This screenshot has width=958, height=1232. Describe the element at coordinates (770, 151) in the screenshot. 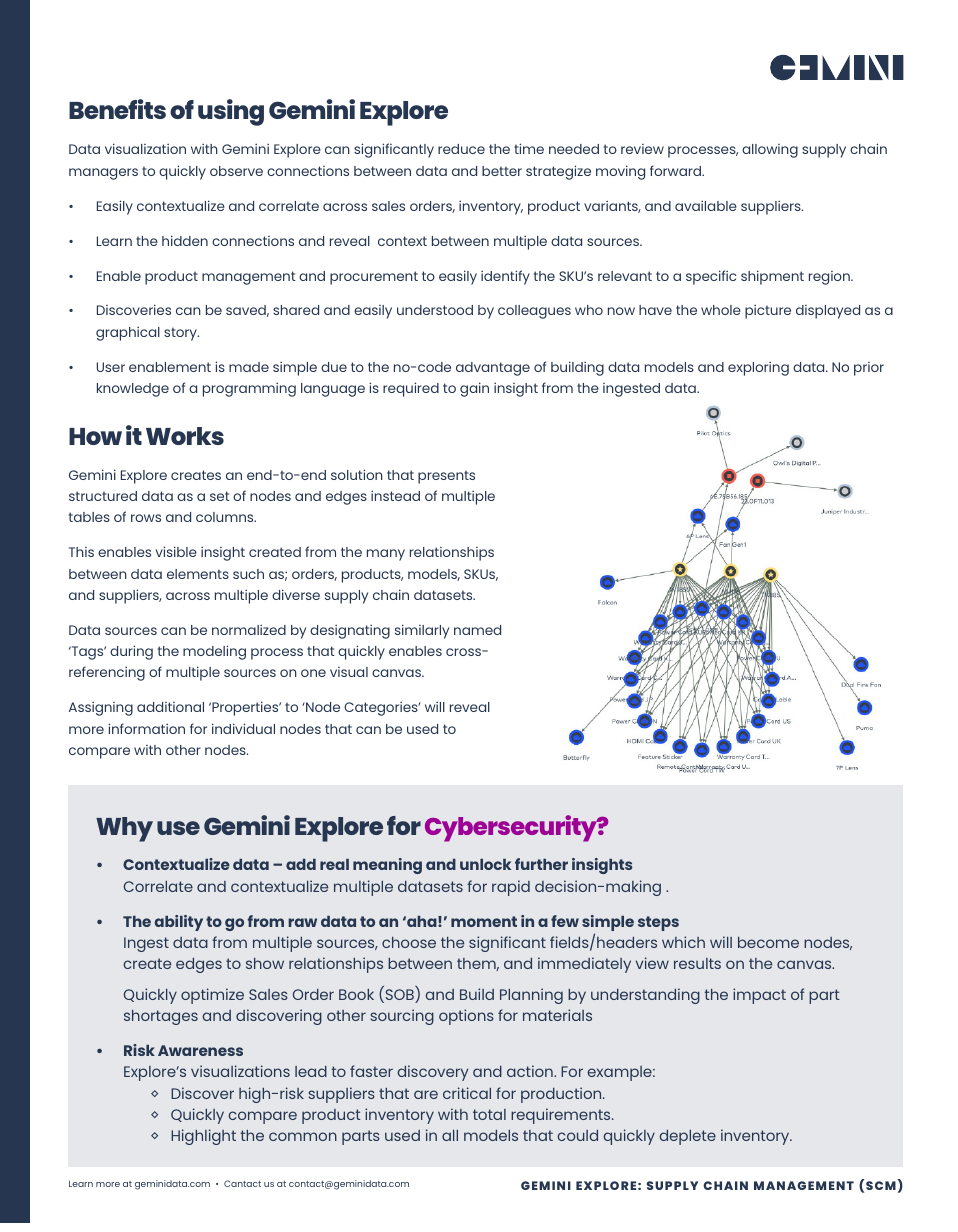

I see `allowing` at that location.
